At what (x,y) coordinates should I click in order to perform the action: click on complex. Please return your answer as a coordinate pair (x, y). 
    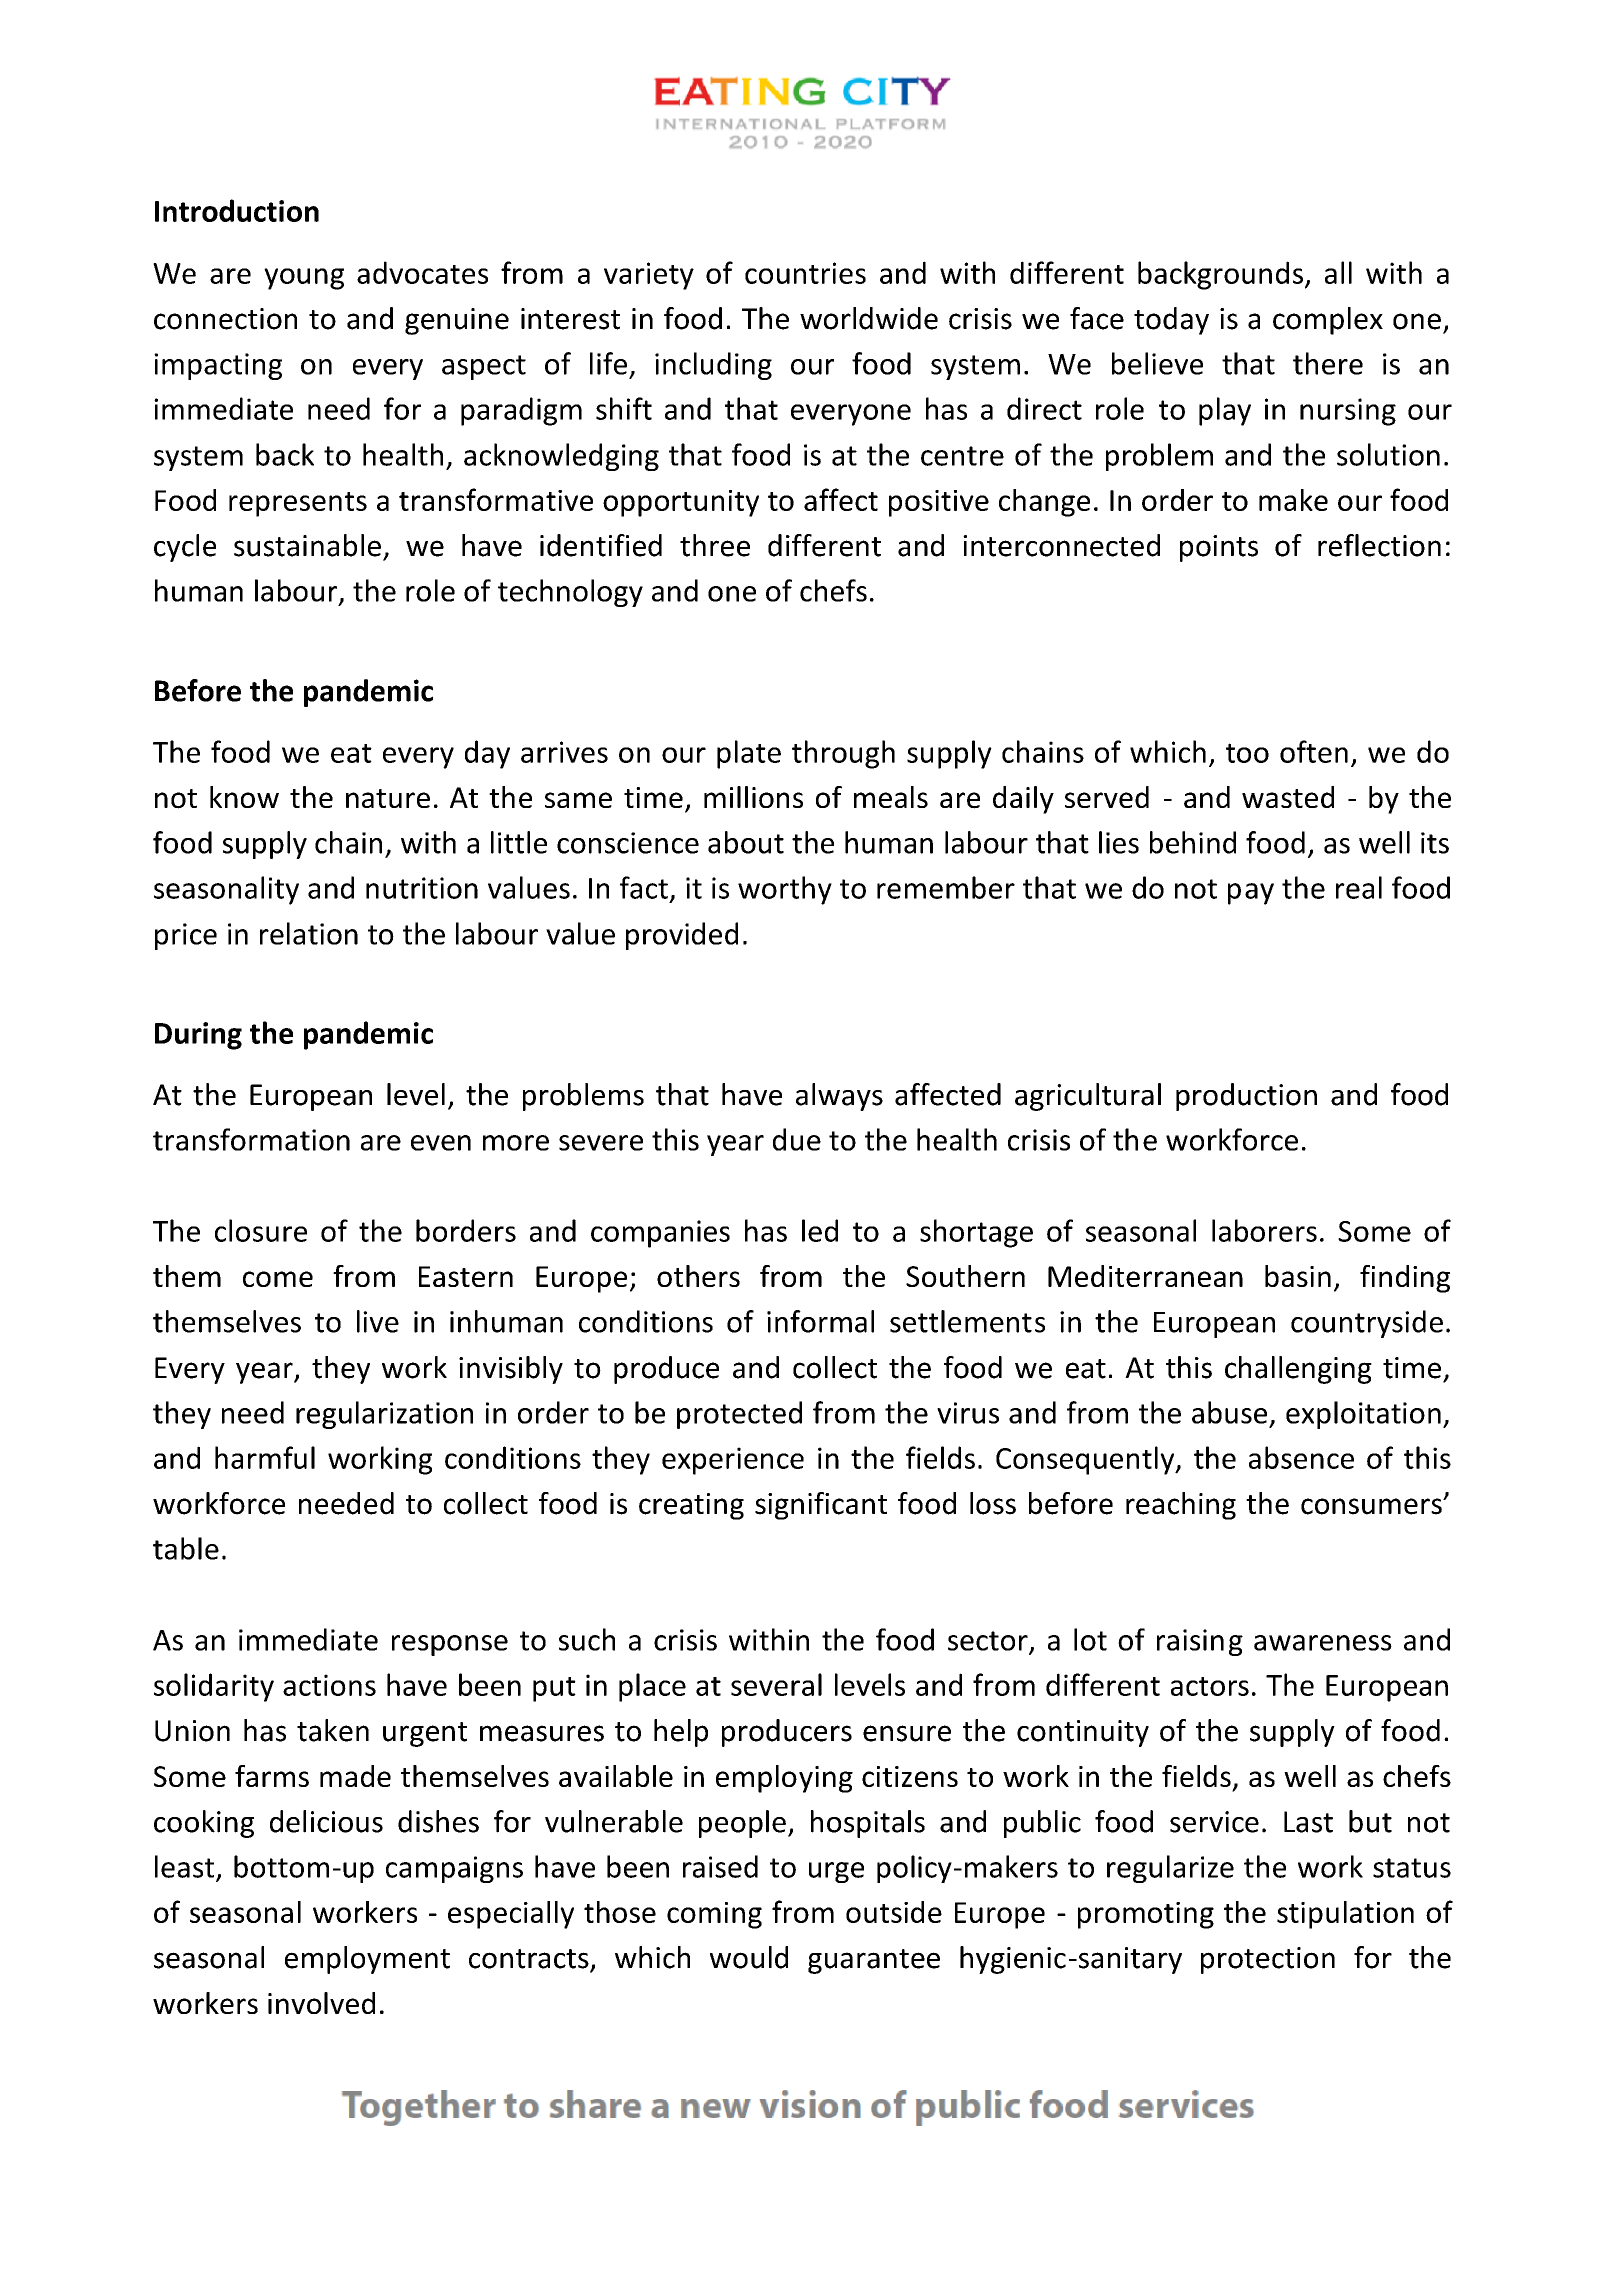
    Looking at the image, I should click on (1328, 321).
